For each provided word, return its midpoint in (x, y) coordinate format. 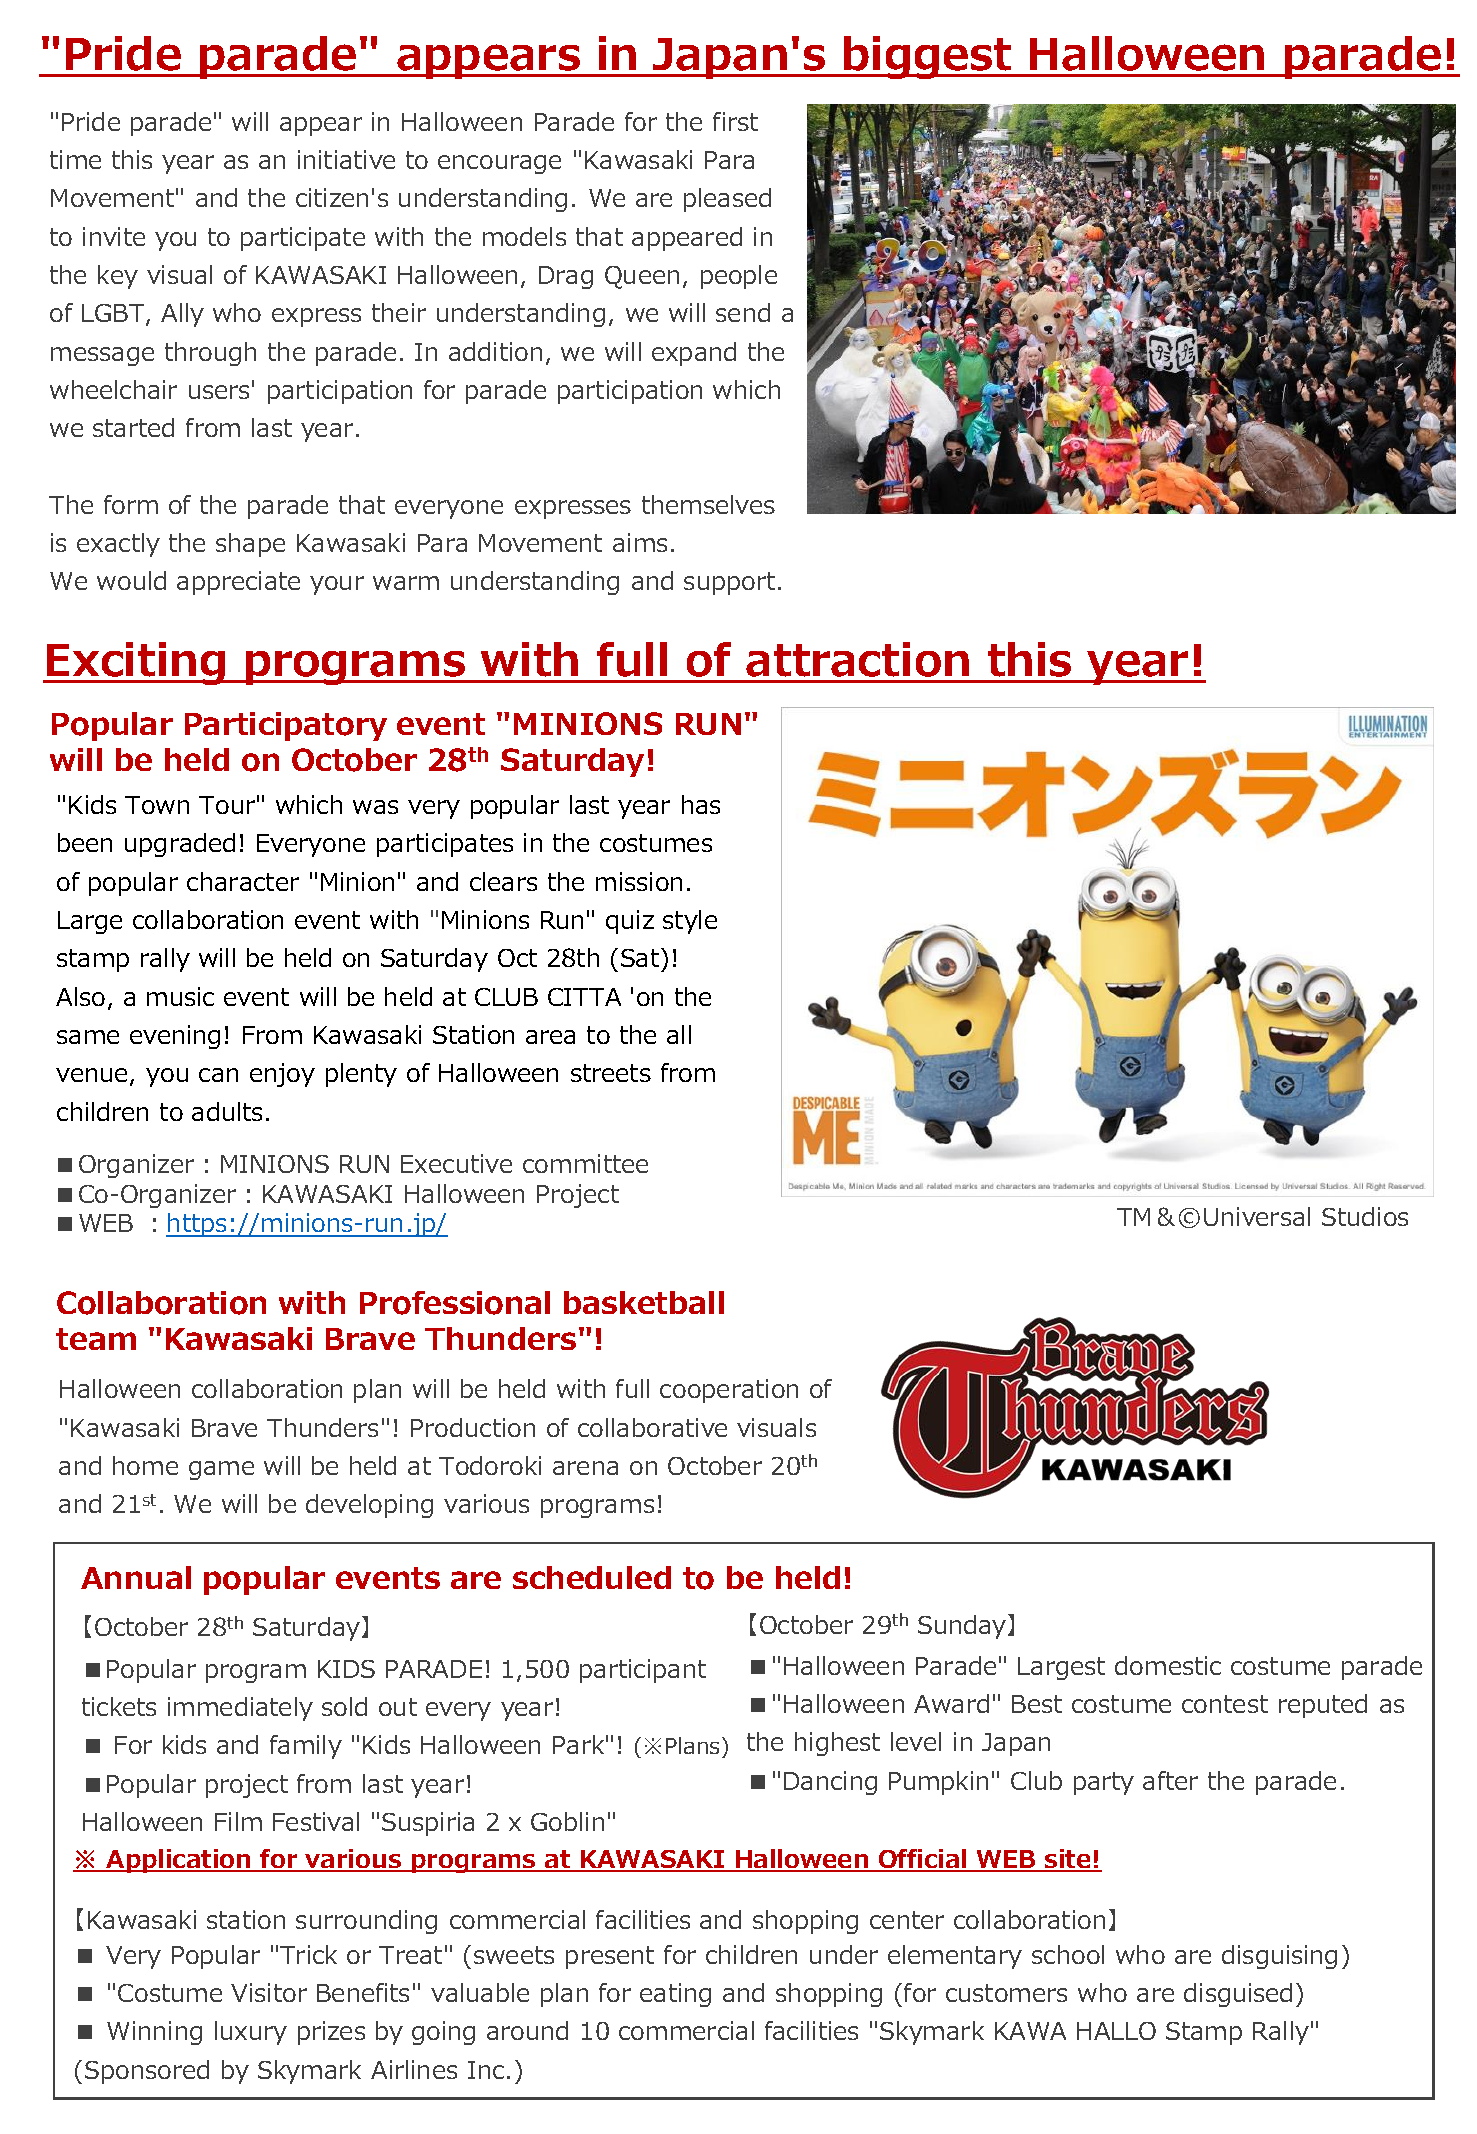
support (729, 583)
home (145, 1465)
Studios (1365, 1216)
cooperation (729, 1391)
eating (675, 1995)
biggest (928, 57)
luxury (251, 2033)
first (735, 121)
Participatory (286, 726)
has (701, 804)
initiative (346, 159)
